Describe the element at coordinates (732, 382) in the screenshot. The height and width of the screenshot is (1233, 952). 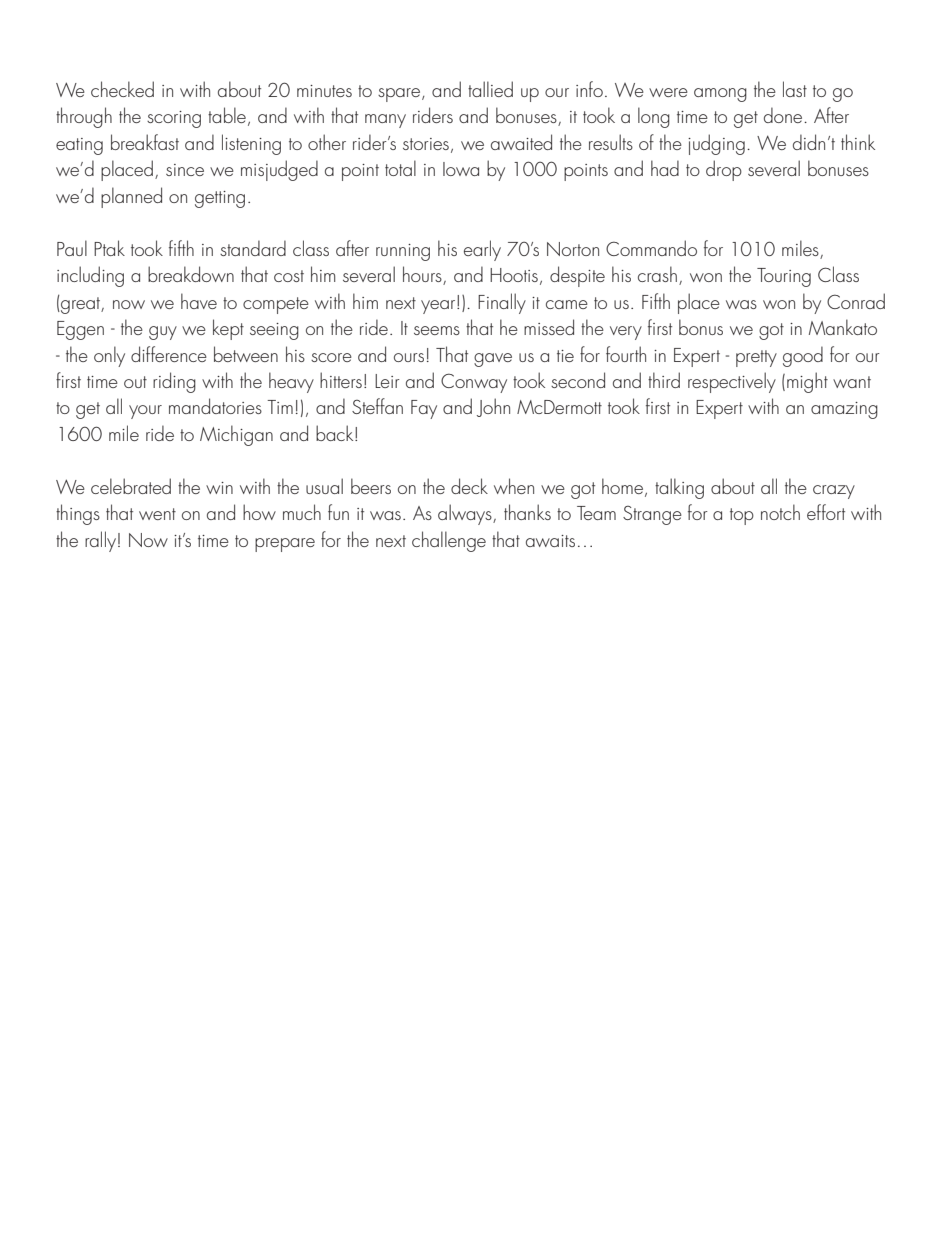
I see `respectively` at that location.
